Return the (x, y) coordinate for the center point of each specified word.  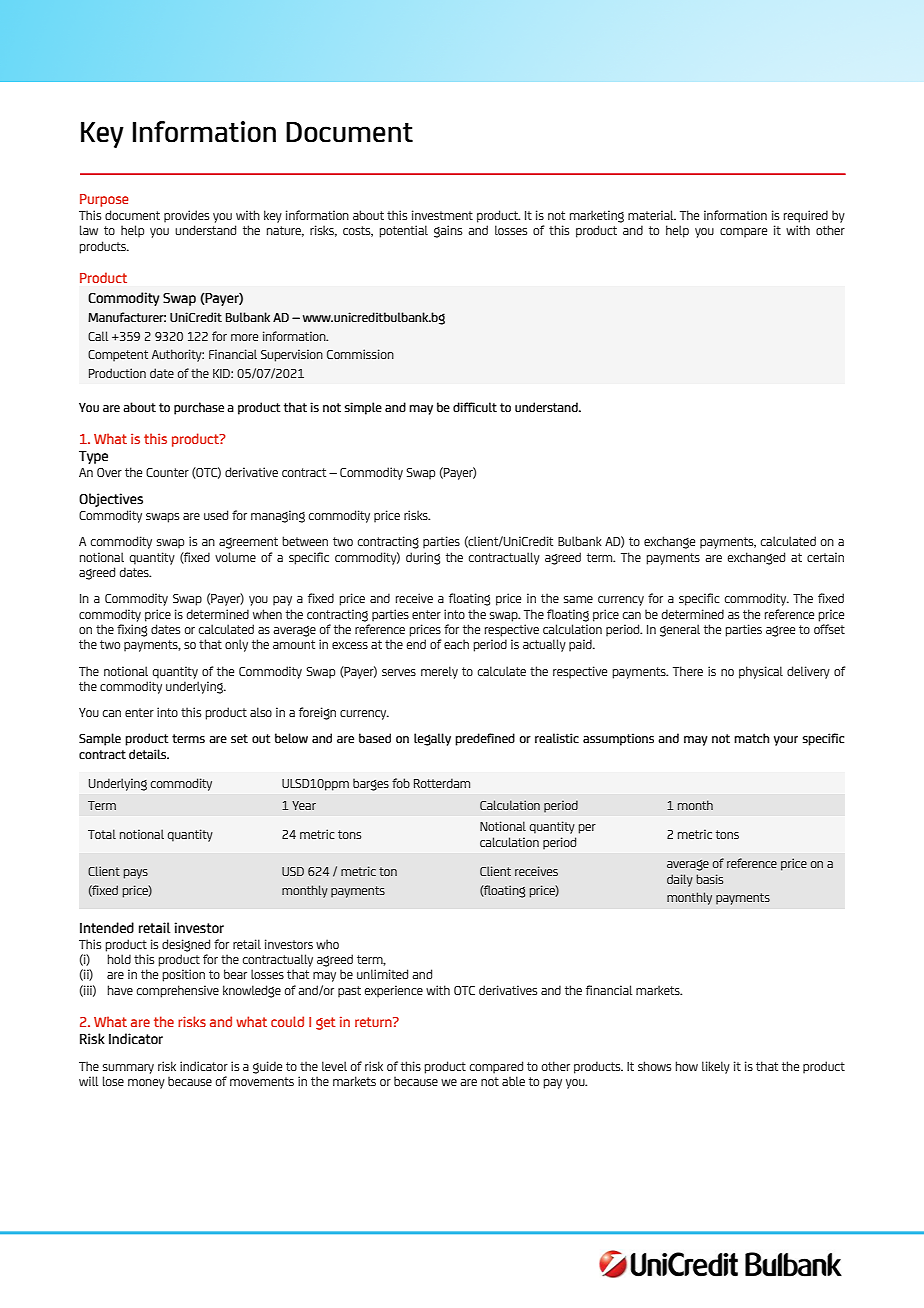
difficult (475, 407)
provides (186, 216)
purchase (199, 408)
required (806, 216)
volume (235, 557)
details (149, 754)
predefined (485, 739)
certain (825, 557)
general (680, 630)
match (751, 738)
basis (709, 879)
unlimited (382, 974)
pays (136, 874)
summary (128, 1069)
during (423, 558)
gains (448, 231)
